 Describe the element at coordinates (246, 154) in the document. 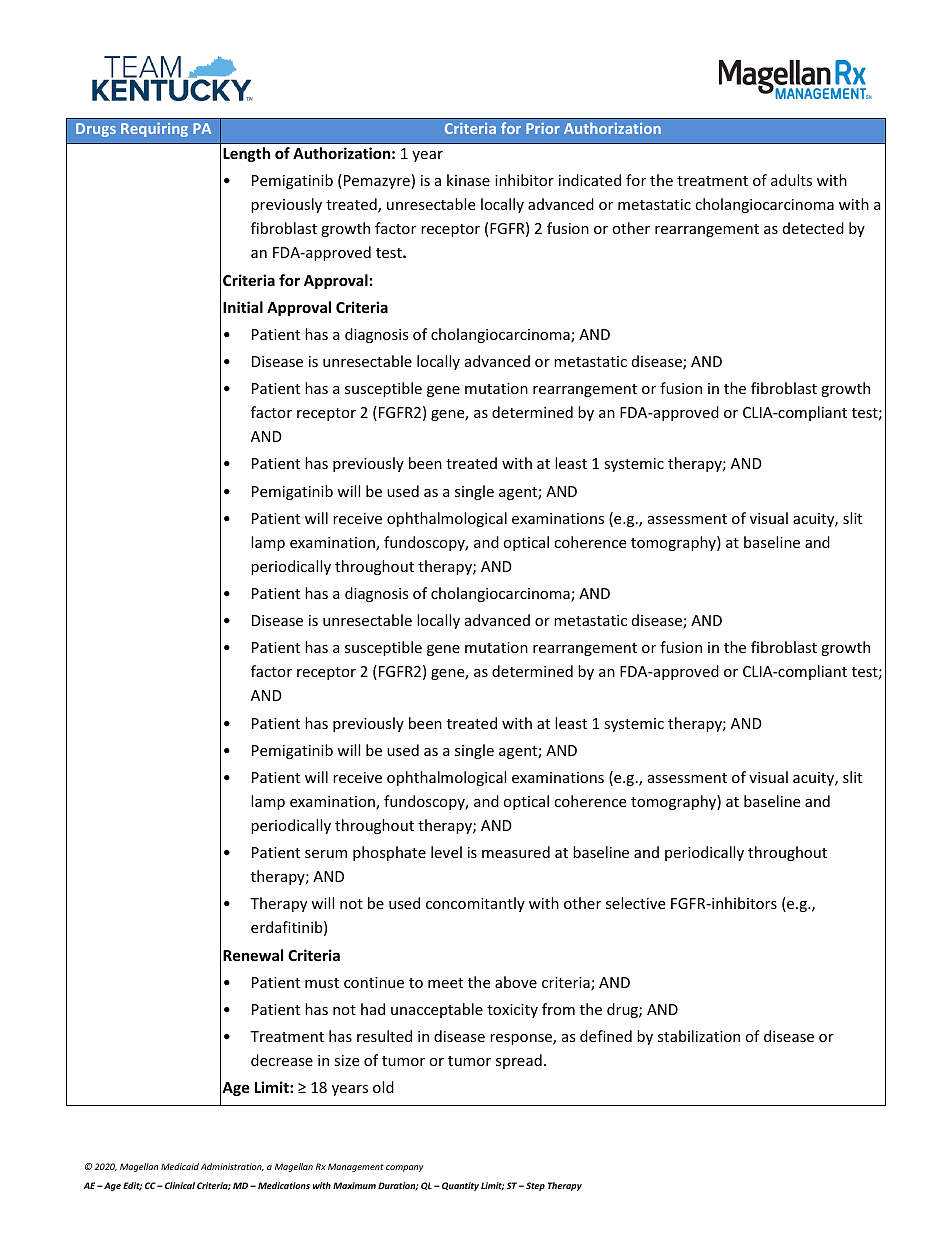

I see `Length` at that location.
